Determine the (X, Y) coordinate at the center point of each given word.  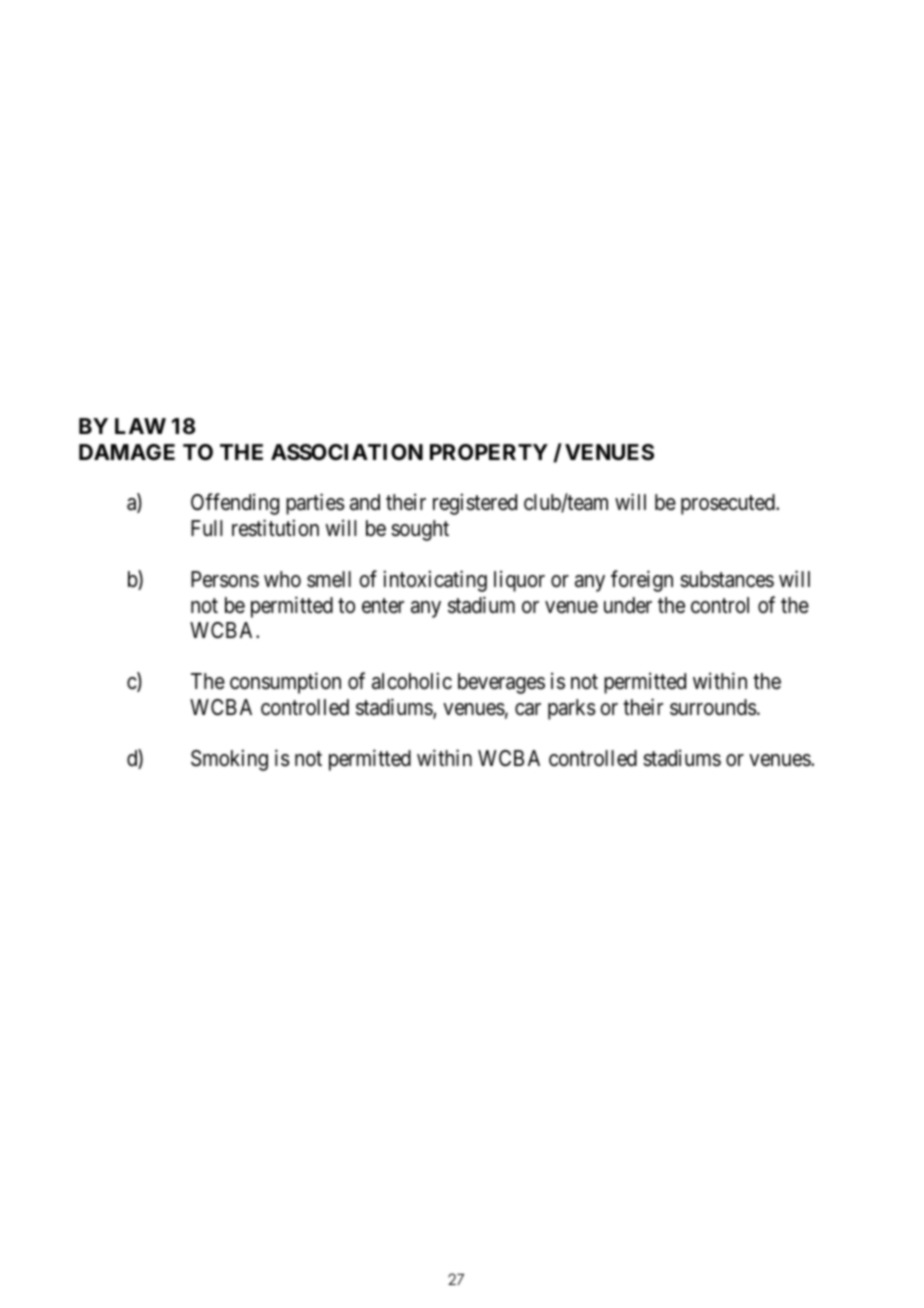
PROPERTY (489, 452)
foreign (642, 581)
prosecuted (729, 504)
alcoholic (412, 681)
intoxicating (435, 581)
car (528, 709)
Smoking (229, 760)
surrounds (713, 707)
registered (475, 504)
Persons (225, 579)
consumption (285, 683)
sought (420, 530)
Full (206, 528)
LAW (140, 426)
